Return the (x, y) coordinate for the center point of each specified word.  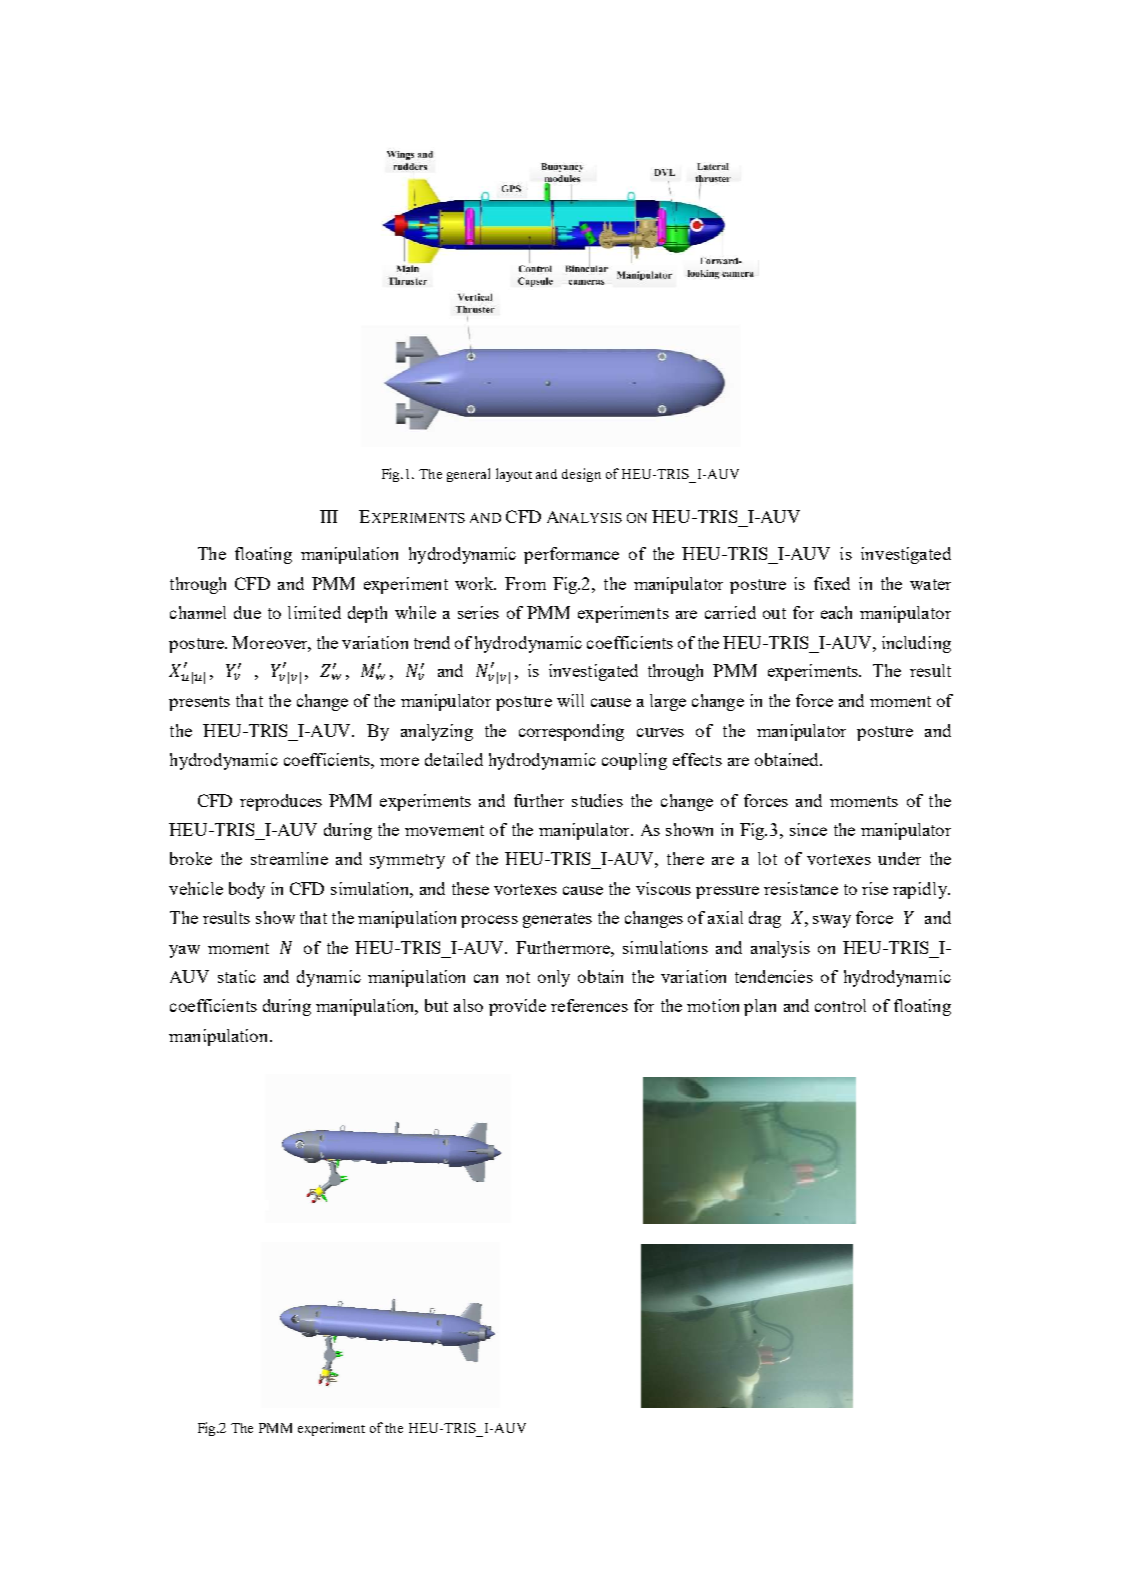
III (329, 516)
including (916, 644)
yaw (184, 951)
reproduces (281, 802)
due (247, 612)
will (570, 700)
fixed (832, 583)
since (808, 829)
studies (597, 800)
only (554, 978)
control (840, 1005)
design (581, 475)
